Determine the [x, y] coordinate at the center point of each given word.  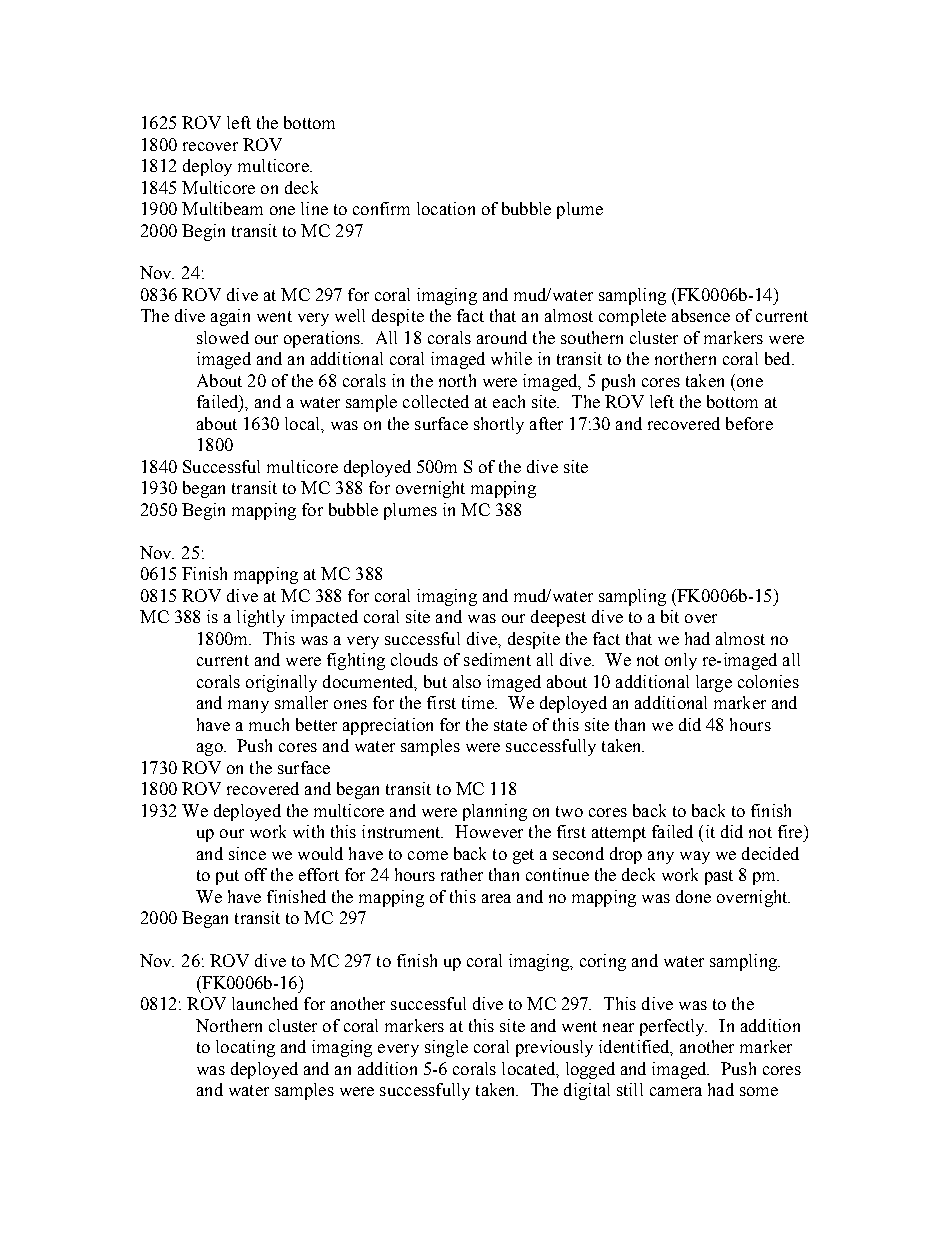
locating [245, 1048]
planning [495, 812]
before [749, 423]
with [308, 831]
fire [790, 831]
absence [701, 315]
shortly [499, 425]
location [446, 208]
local [303, 423]
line [314, 208]
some [759, 1091]
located [530, 1069]
